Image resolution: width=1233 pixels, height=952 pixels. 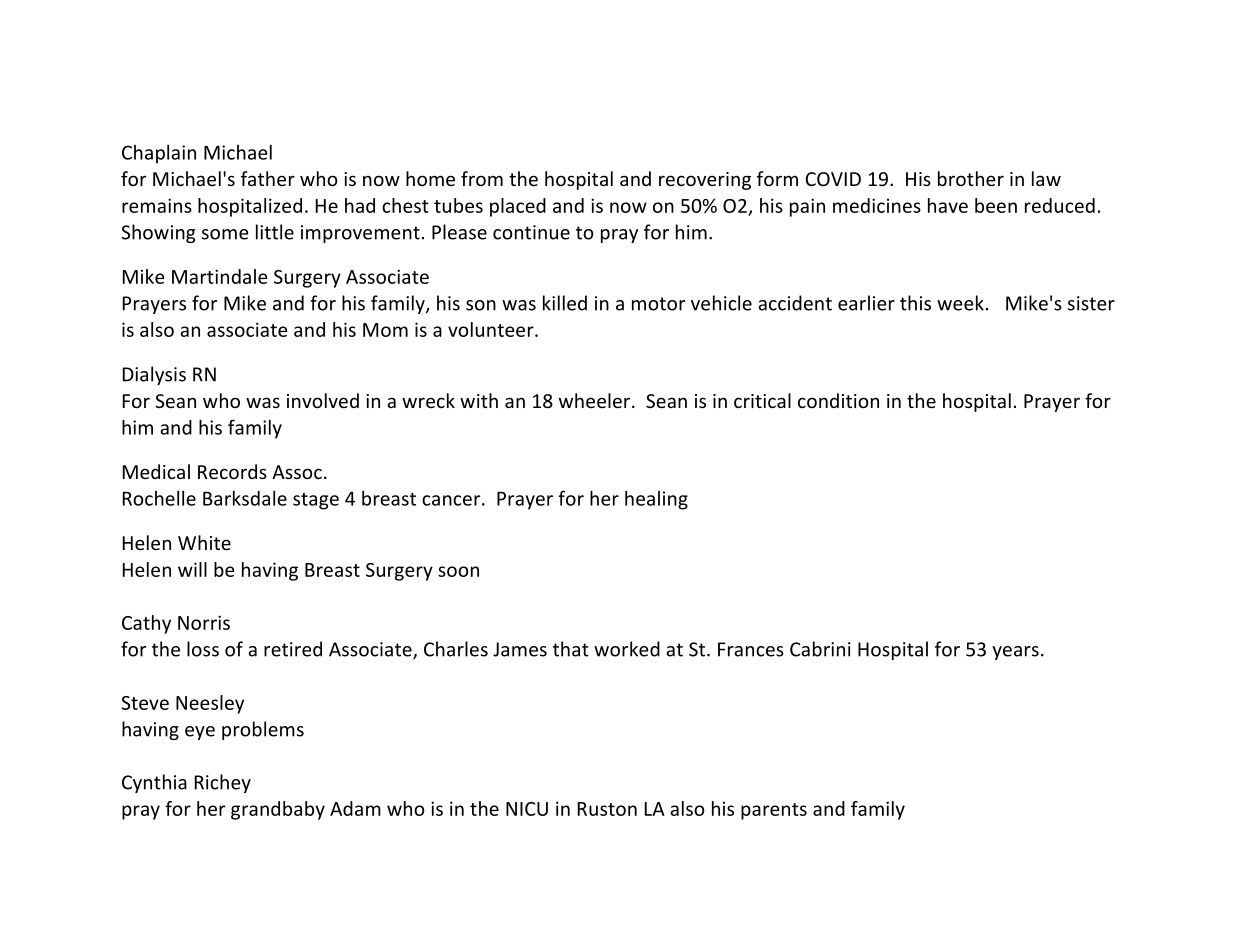 What do you see at coordinates (1015, 653) in the screenshot?
I see `years` at bounding box center [1015, 653].
